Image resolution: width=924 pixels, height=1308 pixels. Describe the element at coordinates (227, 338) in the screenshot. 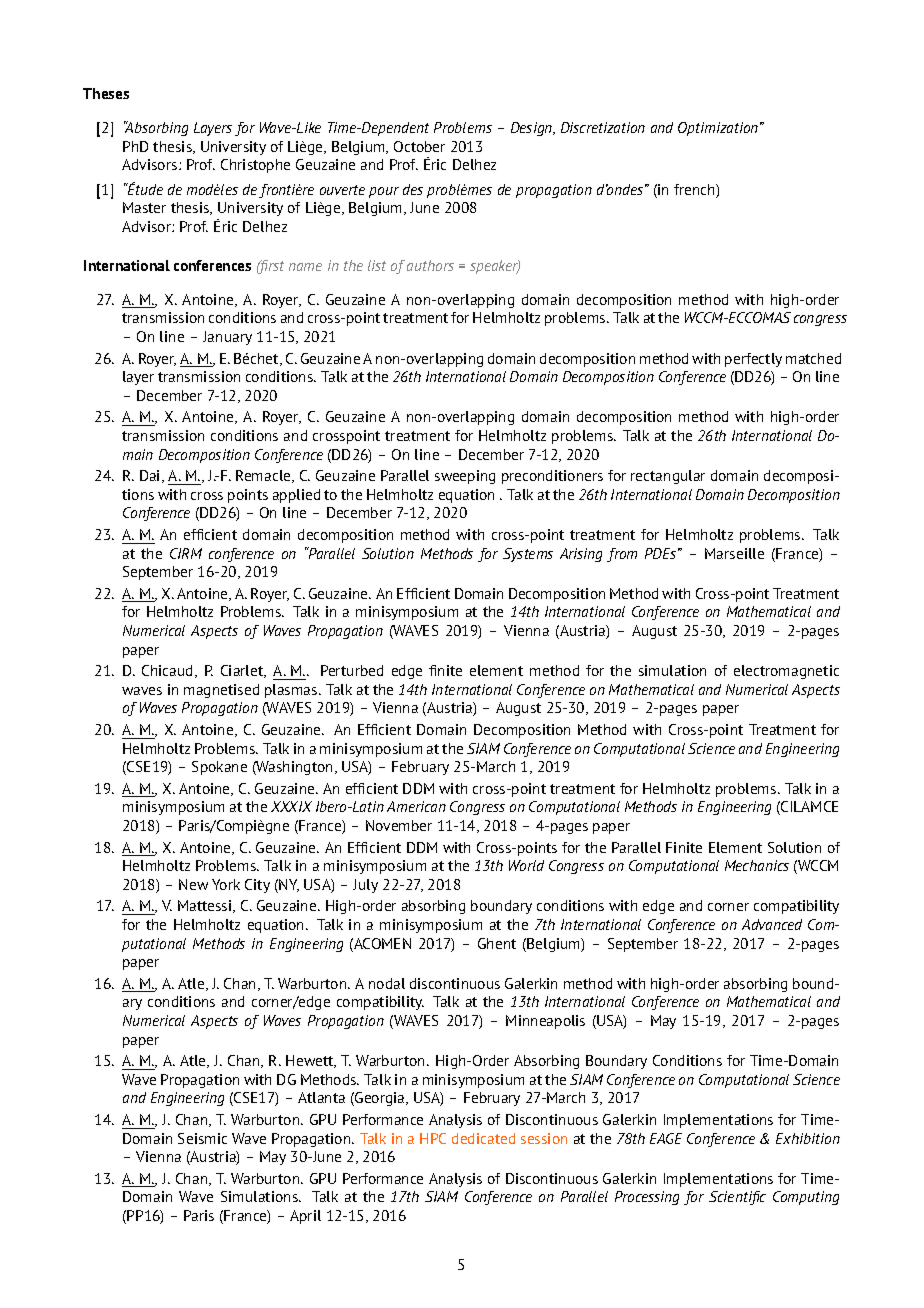

I see `January` at that location.
